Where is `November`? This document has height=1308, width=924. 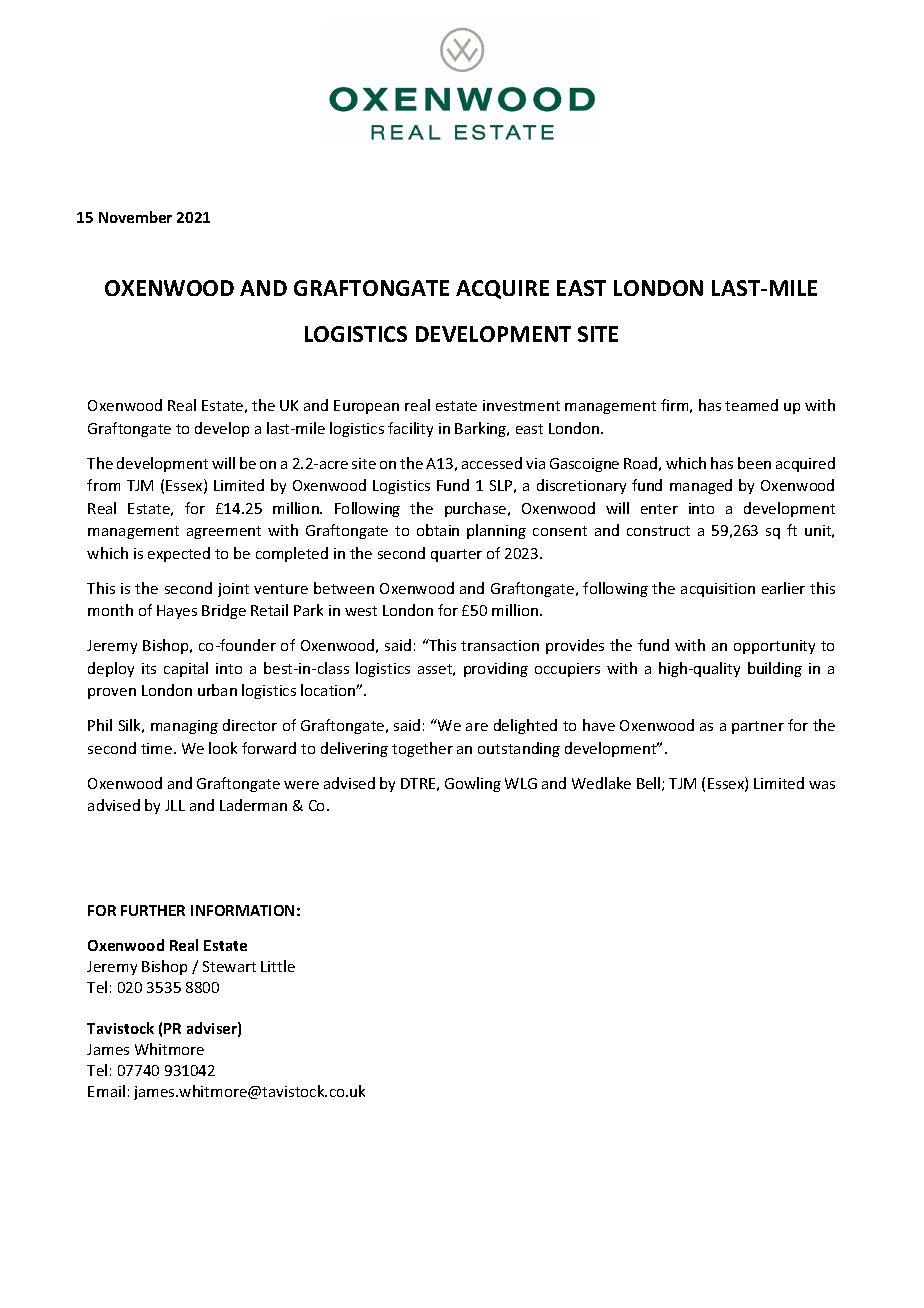 November is located at coordinates (135, 217).
